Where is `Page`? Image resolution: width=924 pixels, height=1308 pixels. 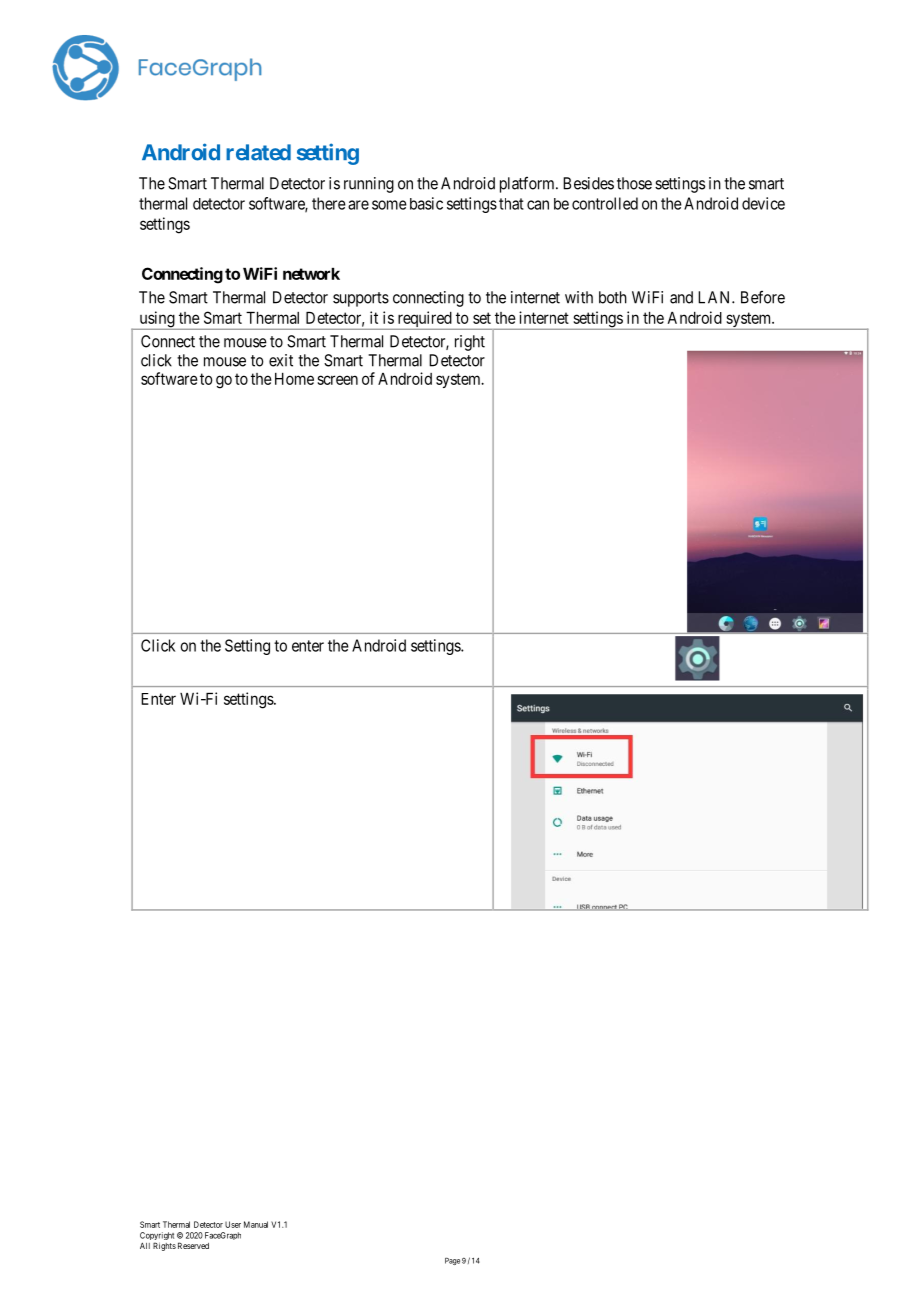
Page is located at coordinates (452, 1261).
